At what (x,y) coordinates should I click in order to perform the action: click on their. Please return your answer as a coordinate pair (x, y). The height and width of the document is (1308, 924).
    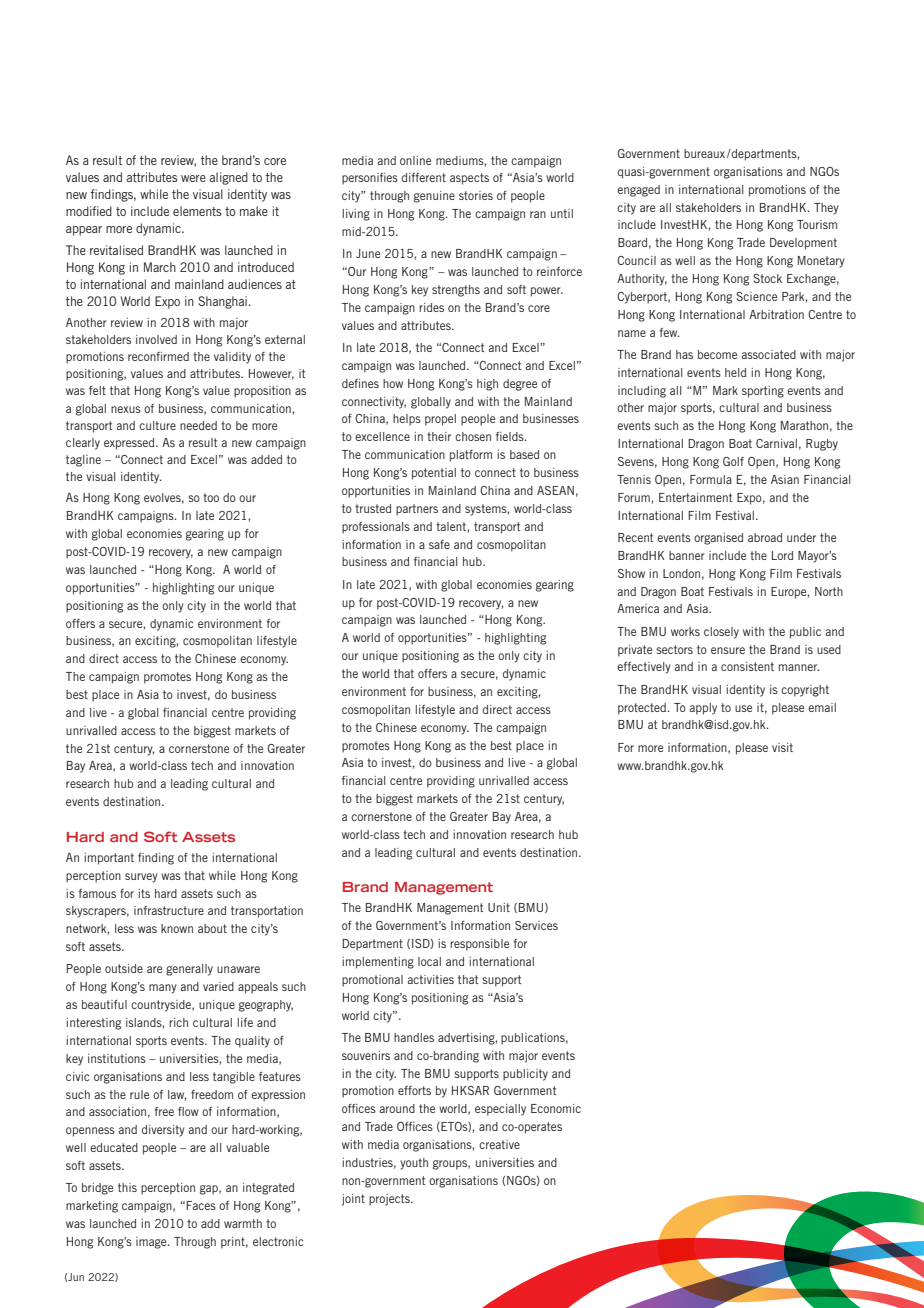
    Looking at the image, I should click on (439, 436).
